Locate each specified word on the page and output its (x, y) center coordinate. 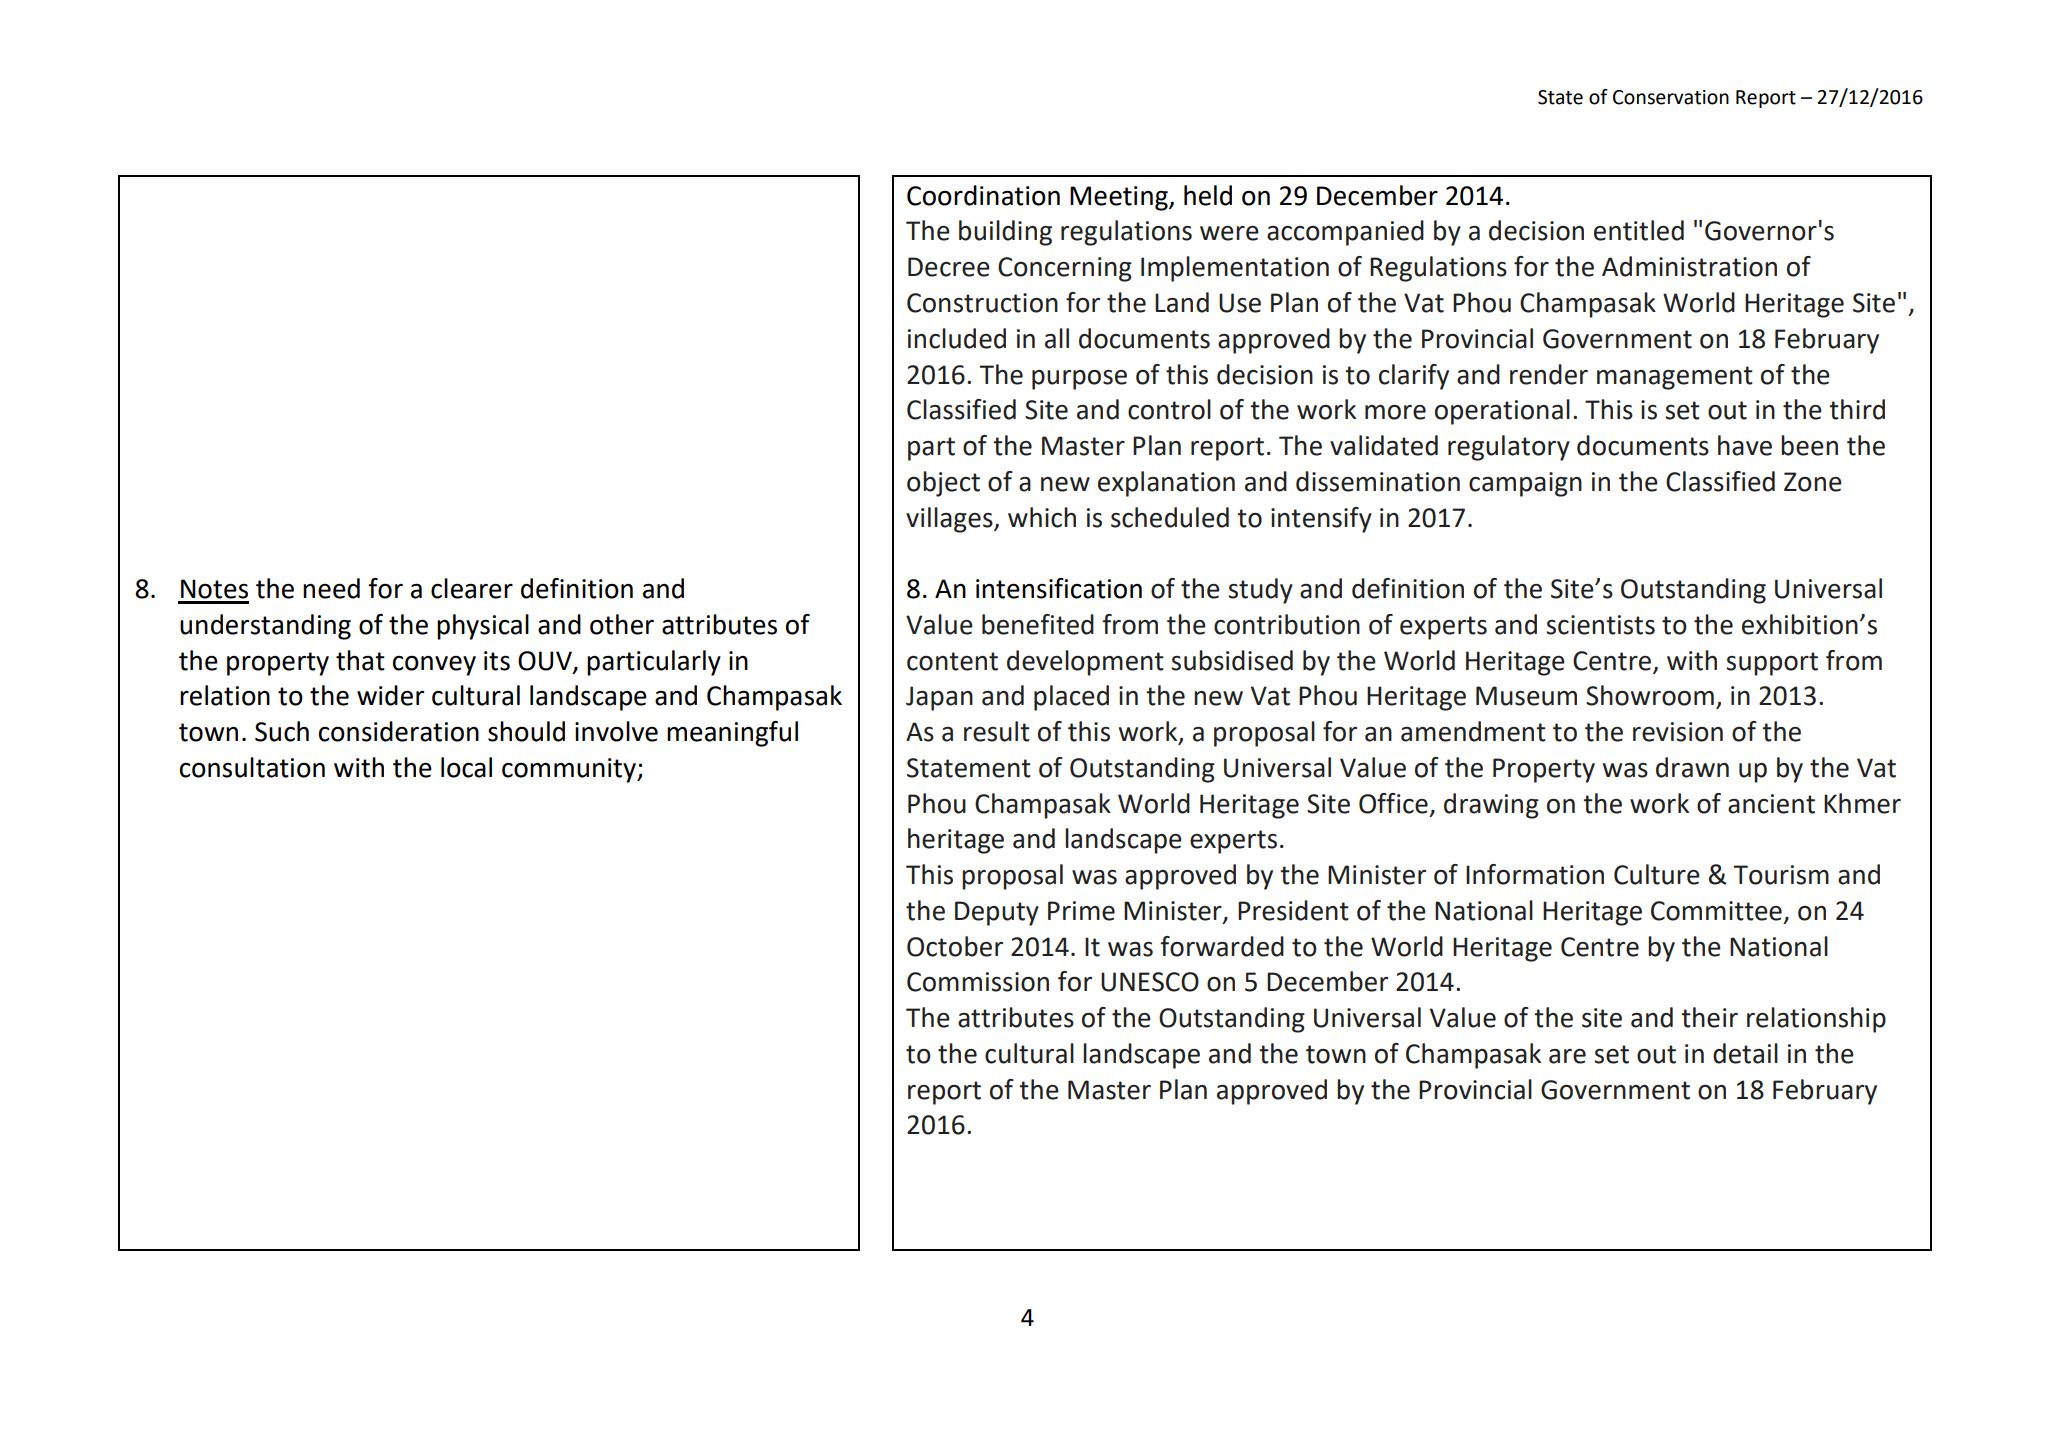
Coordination (983, 195)
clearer (472, 588)
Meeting (1120, 198)
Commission (978, 982)
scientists (1600, 625)
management (1675, 378)
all (1057, 338)
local (466, 767)
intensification (1059, 588)
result (997, 731)
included (957, 338)
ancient (1771, 804)
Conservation (1671, 97)
